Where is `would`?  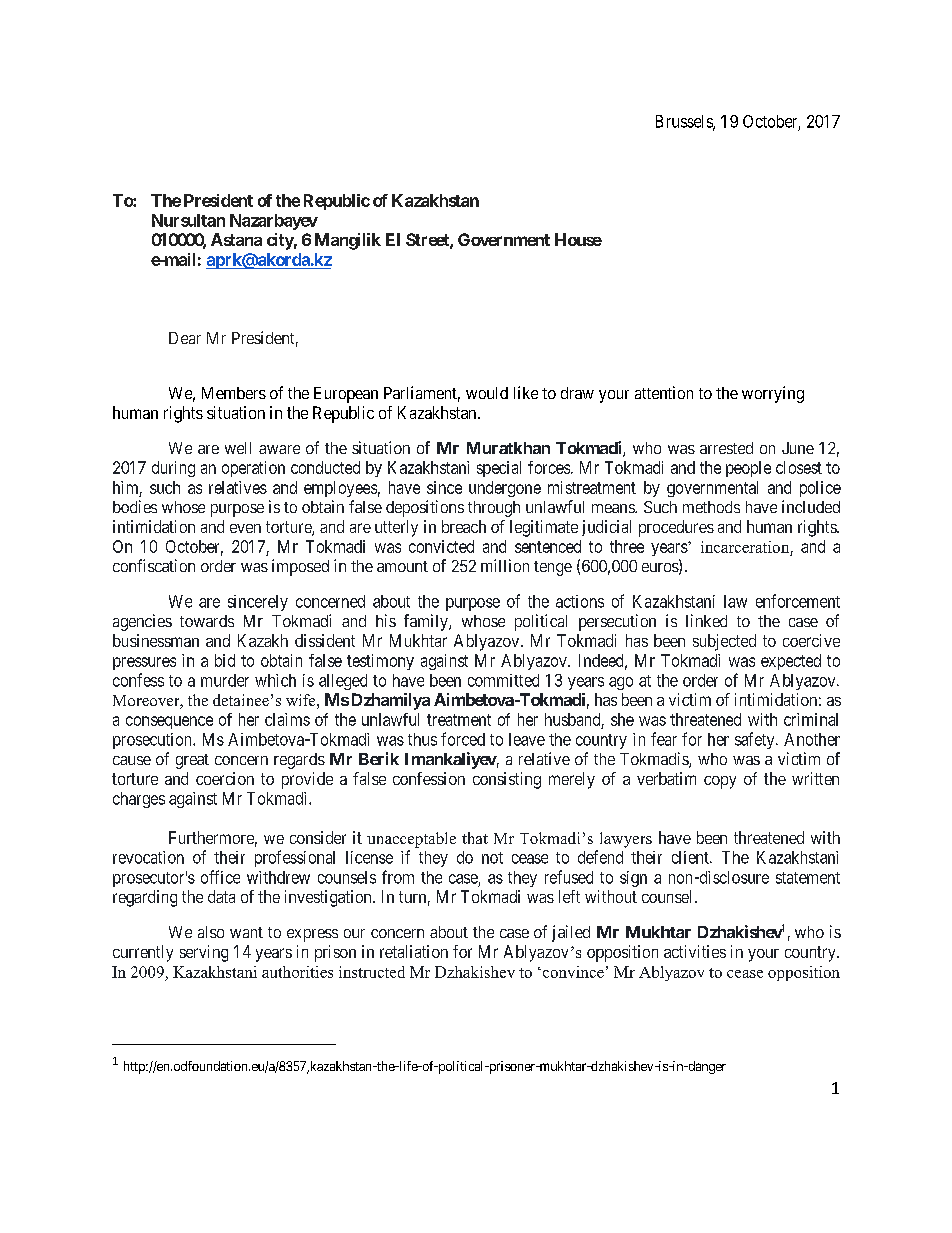
would is located at coordinates (487, 393).
